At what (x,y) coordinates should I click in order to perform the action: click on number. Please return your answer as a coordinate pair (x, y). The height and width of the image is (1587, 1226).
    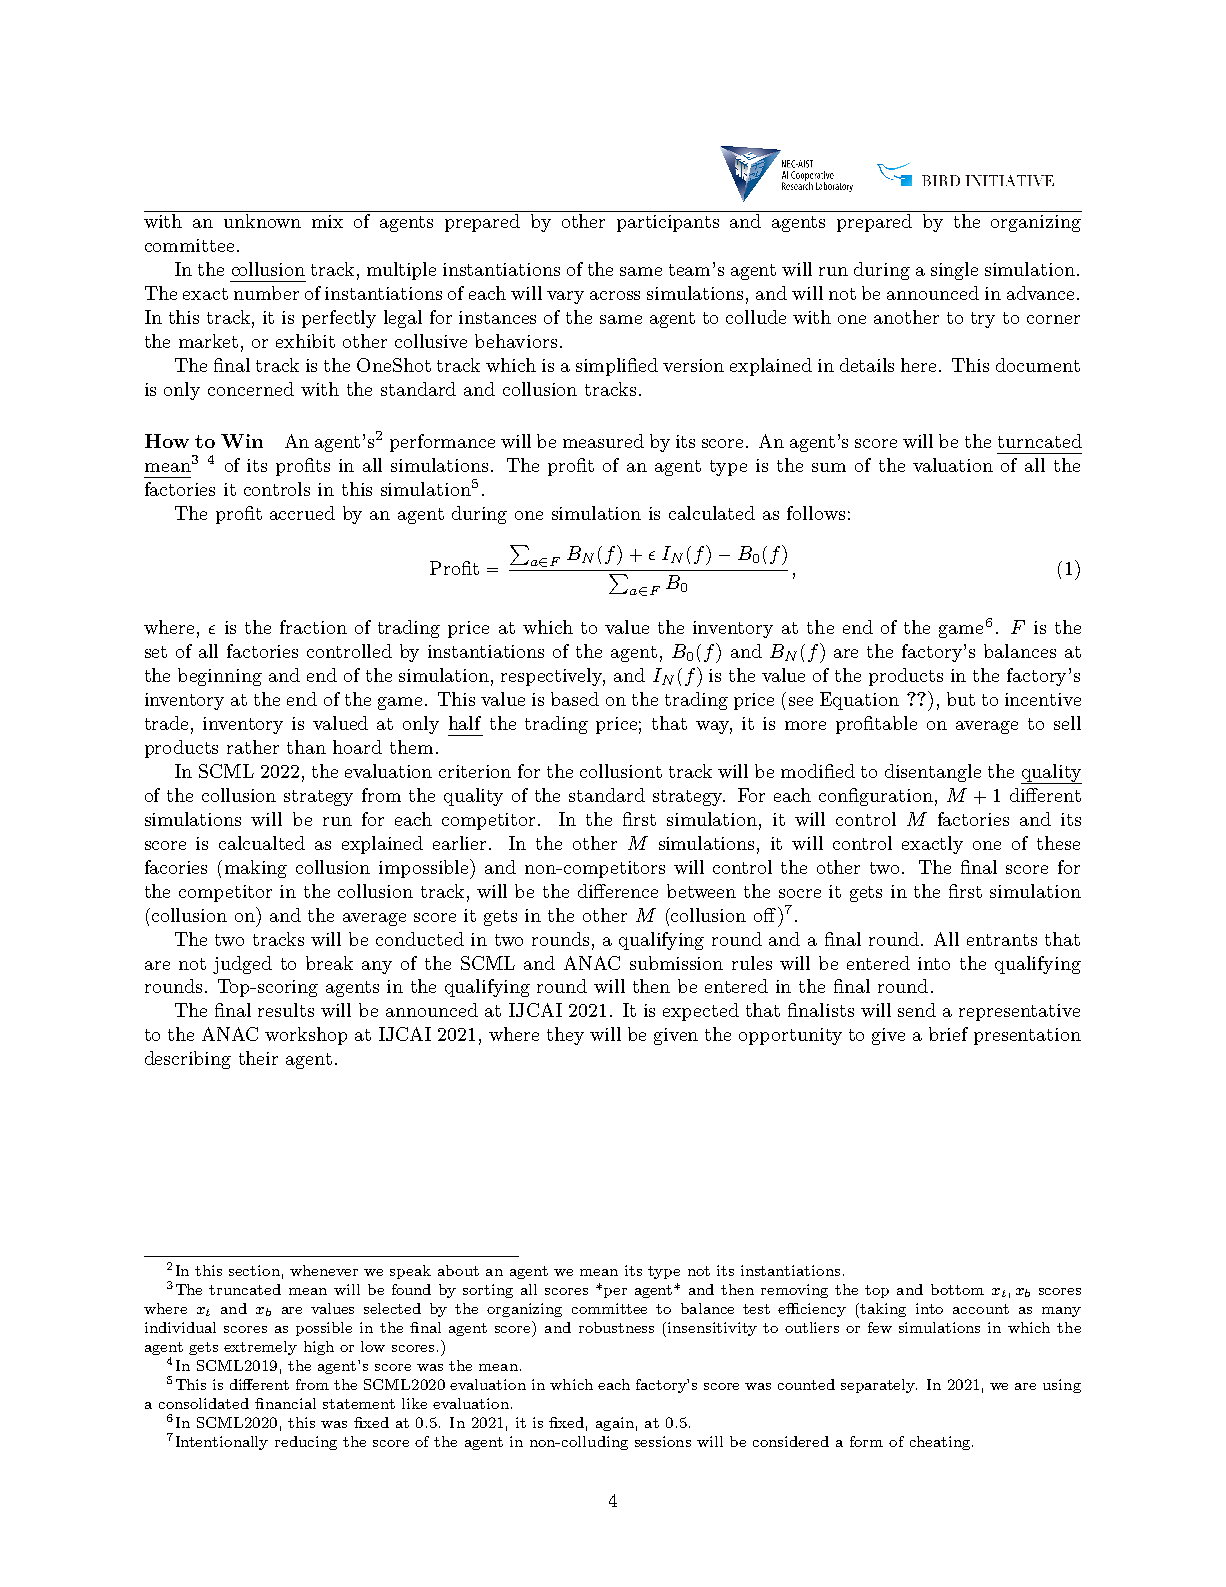
    Looking at the image, I should click on (266, 293).
